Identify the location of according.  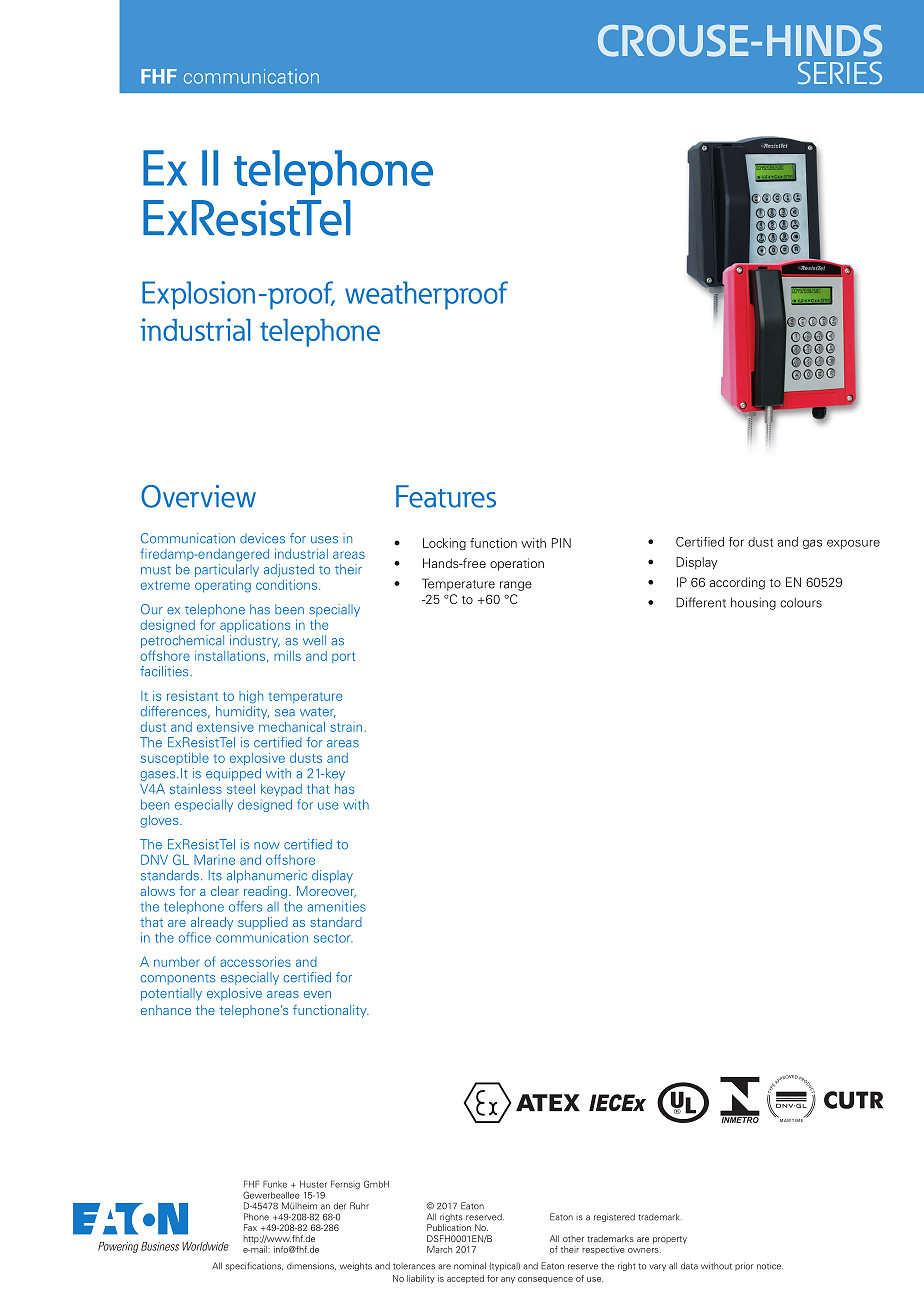
(737, 583).
